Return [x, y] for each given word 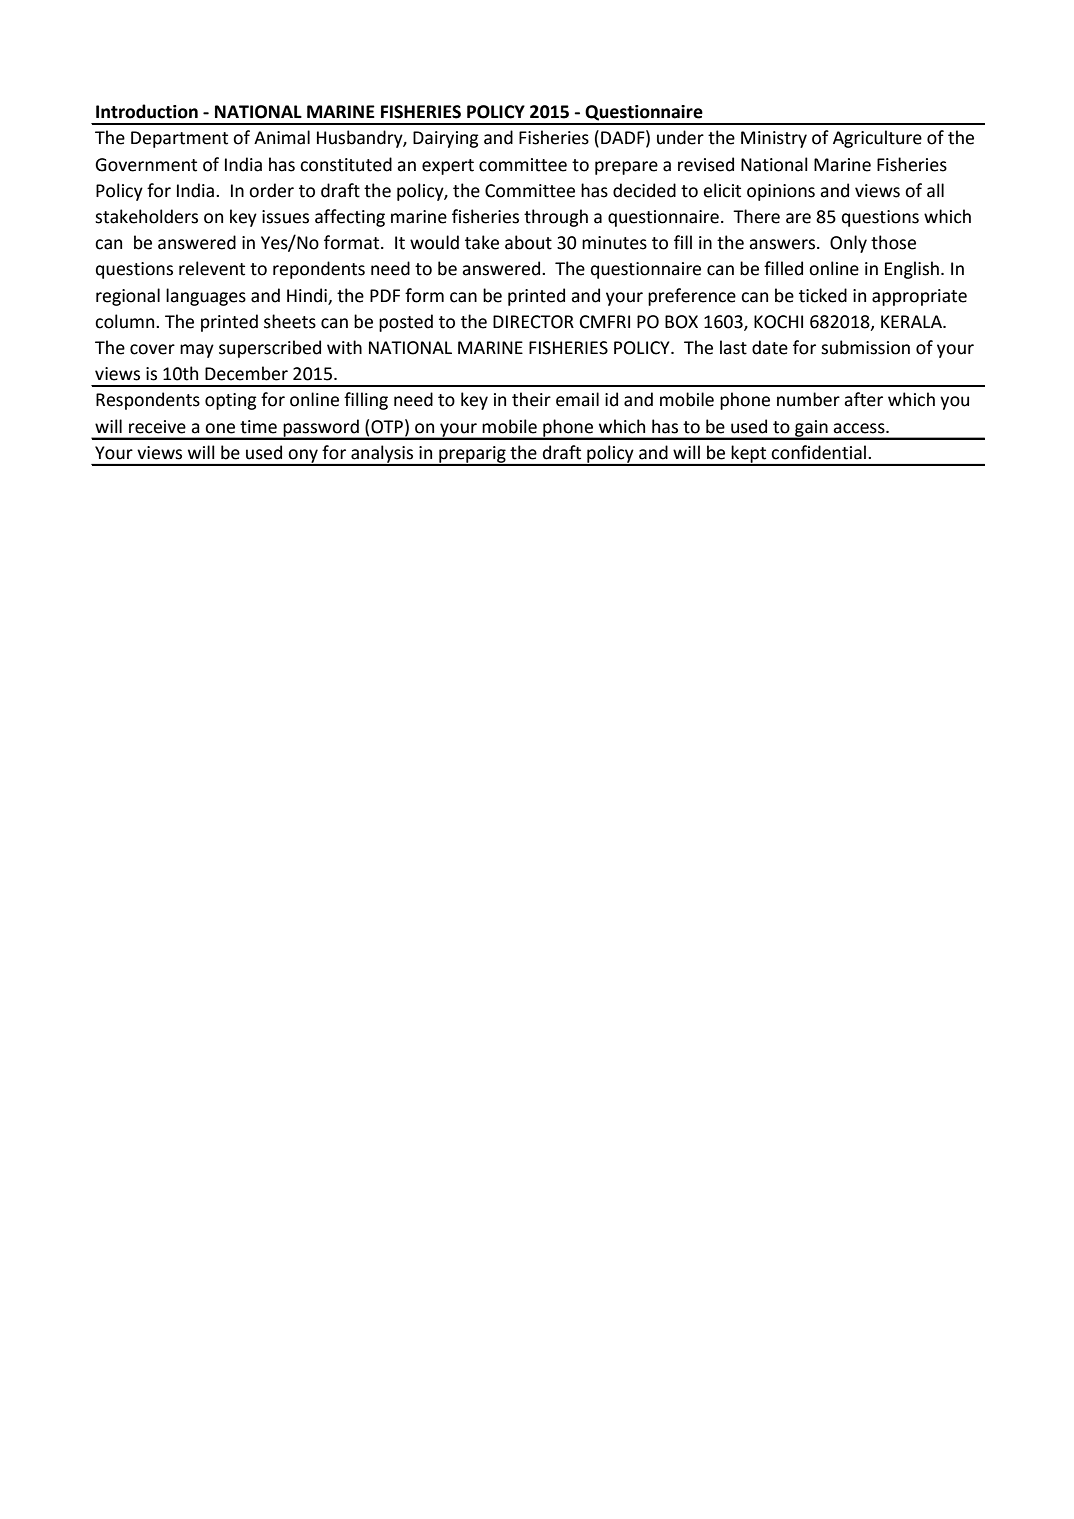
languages [206, 297]
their [531, 399]
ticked [823, 295]
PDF [385, 295]
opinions [781, 192]
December [246, 373]
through [556, 218]
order [271, 190]
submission [865, 347]
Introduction [147, 111]
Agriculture [877, 139]
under [680, 137]
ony [303, 457]
